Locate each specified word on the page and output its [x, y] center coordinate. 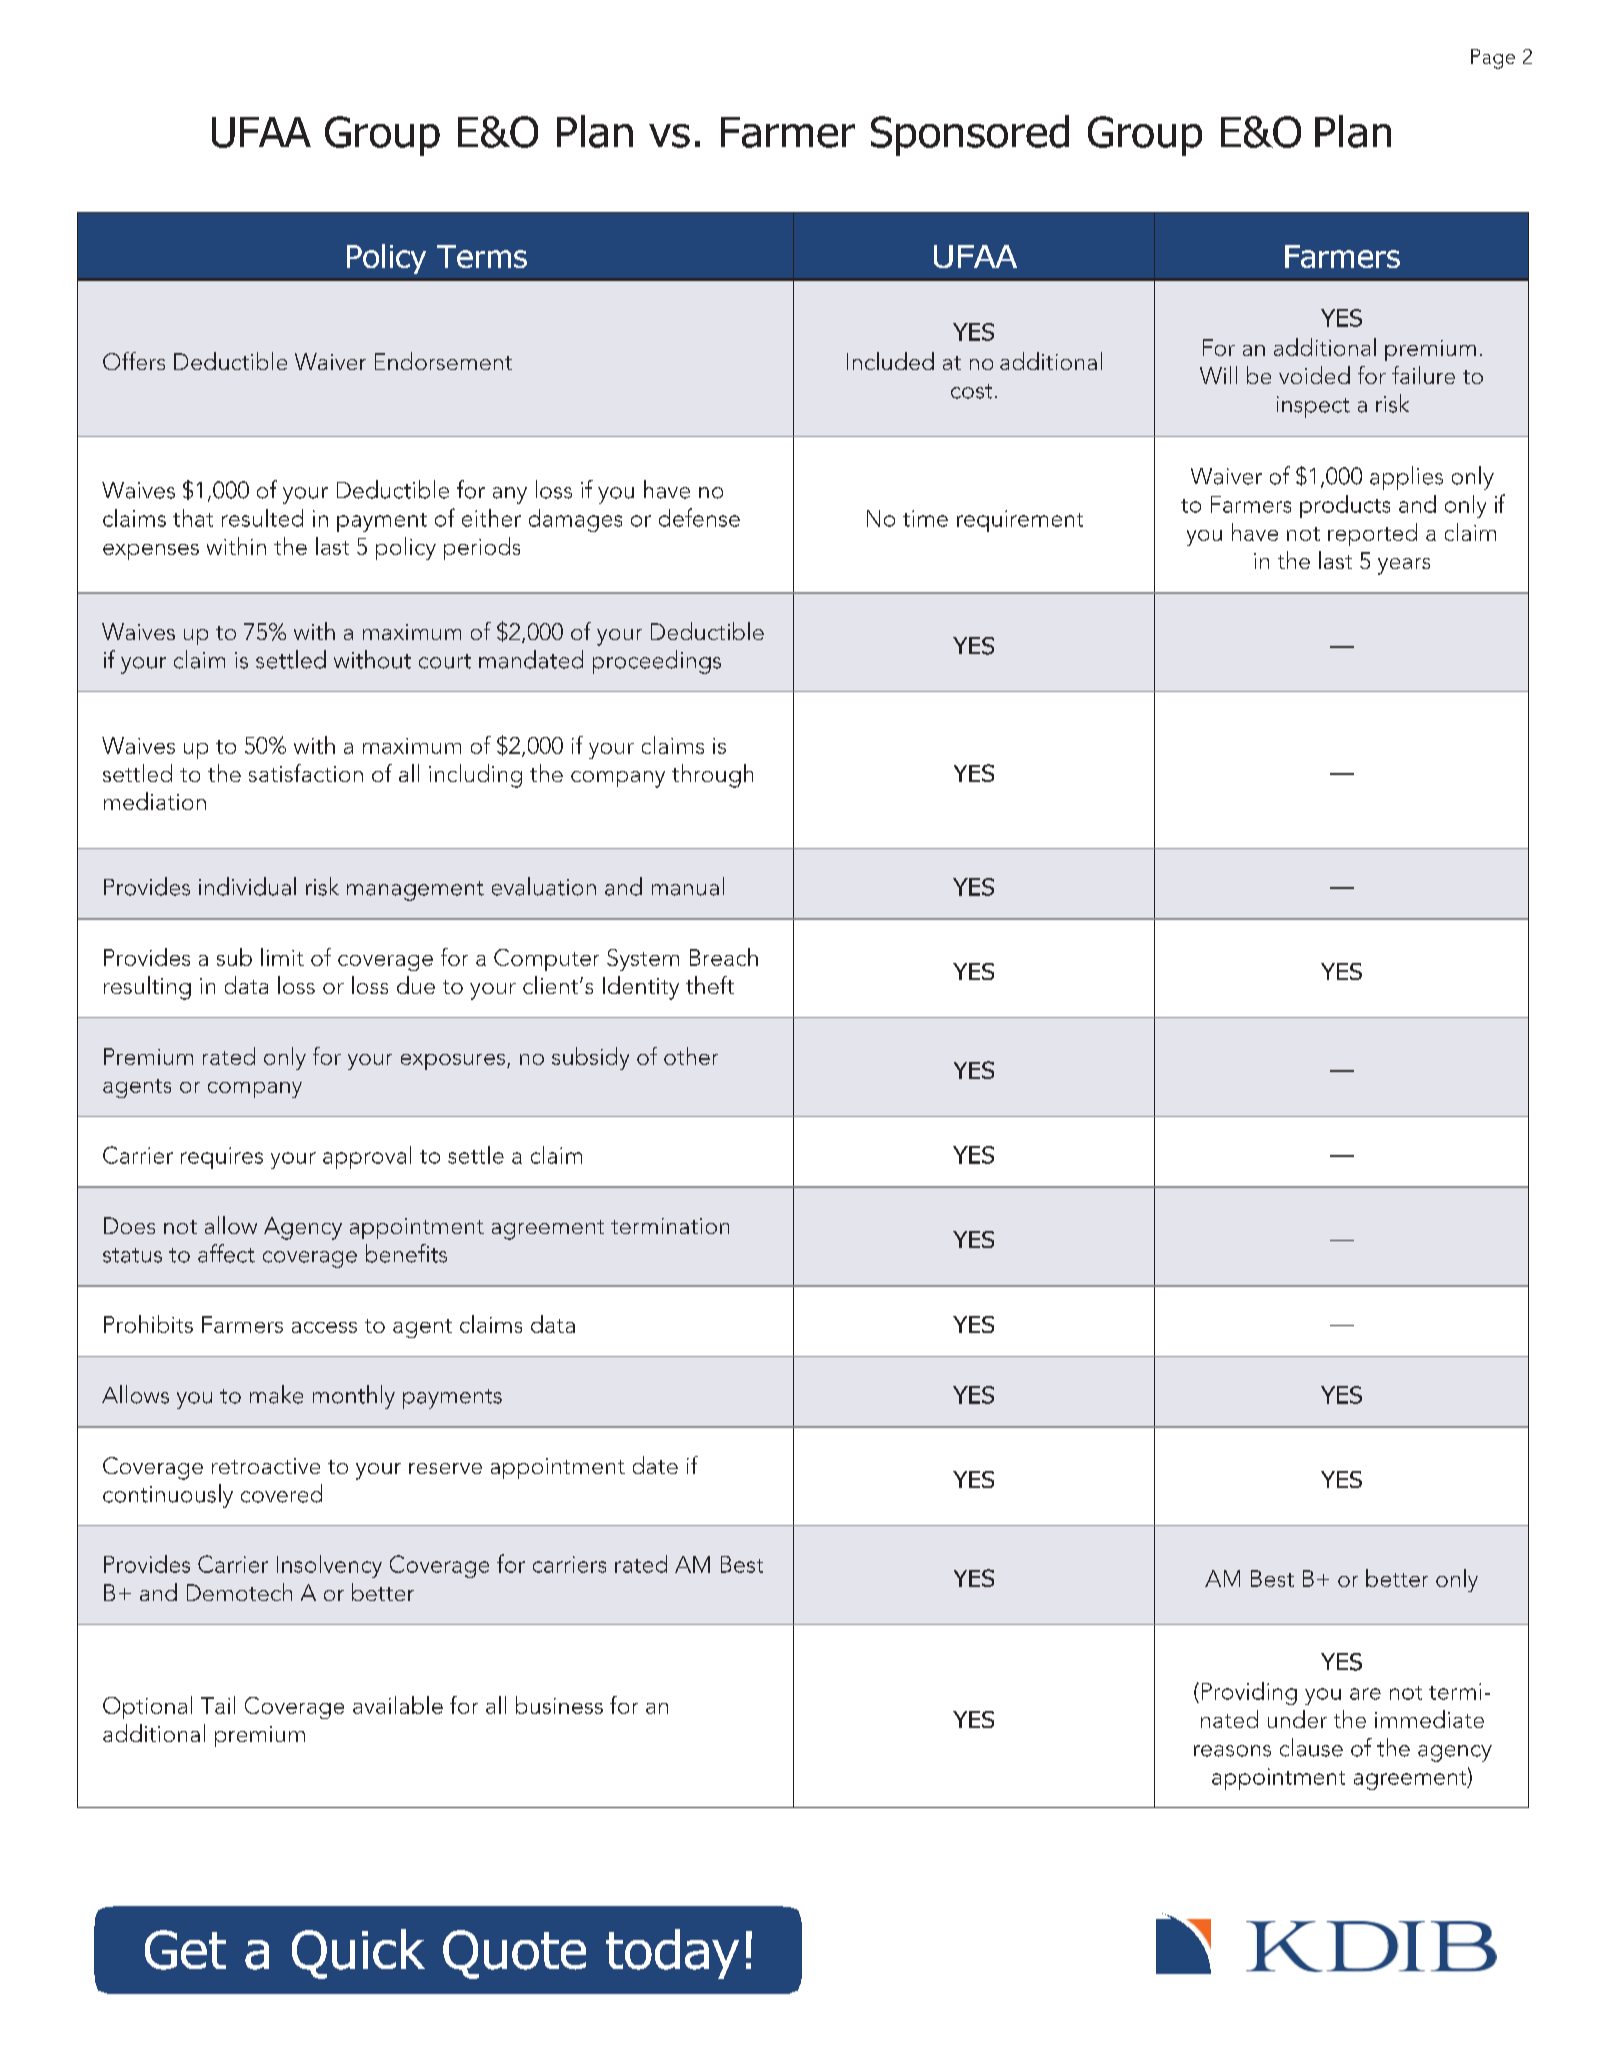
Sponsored [970, 135]
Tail [218, 1705]
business [559, 1705]
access [324, 1327]
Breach [724, 957]
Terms [482, 256]
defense [699, 517]
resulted [262, 518]
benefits [406, 1253]
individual [247, 886]
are [1365, 1694]
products [1345, 506]
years [1404, 566]
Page [1493, 59]
